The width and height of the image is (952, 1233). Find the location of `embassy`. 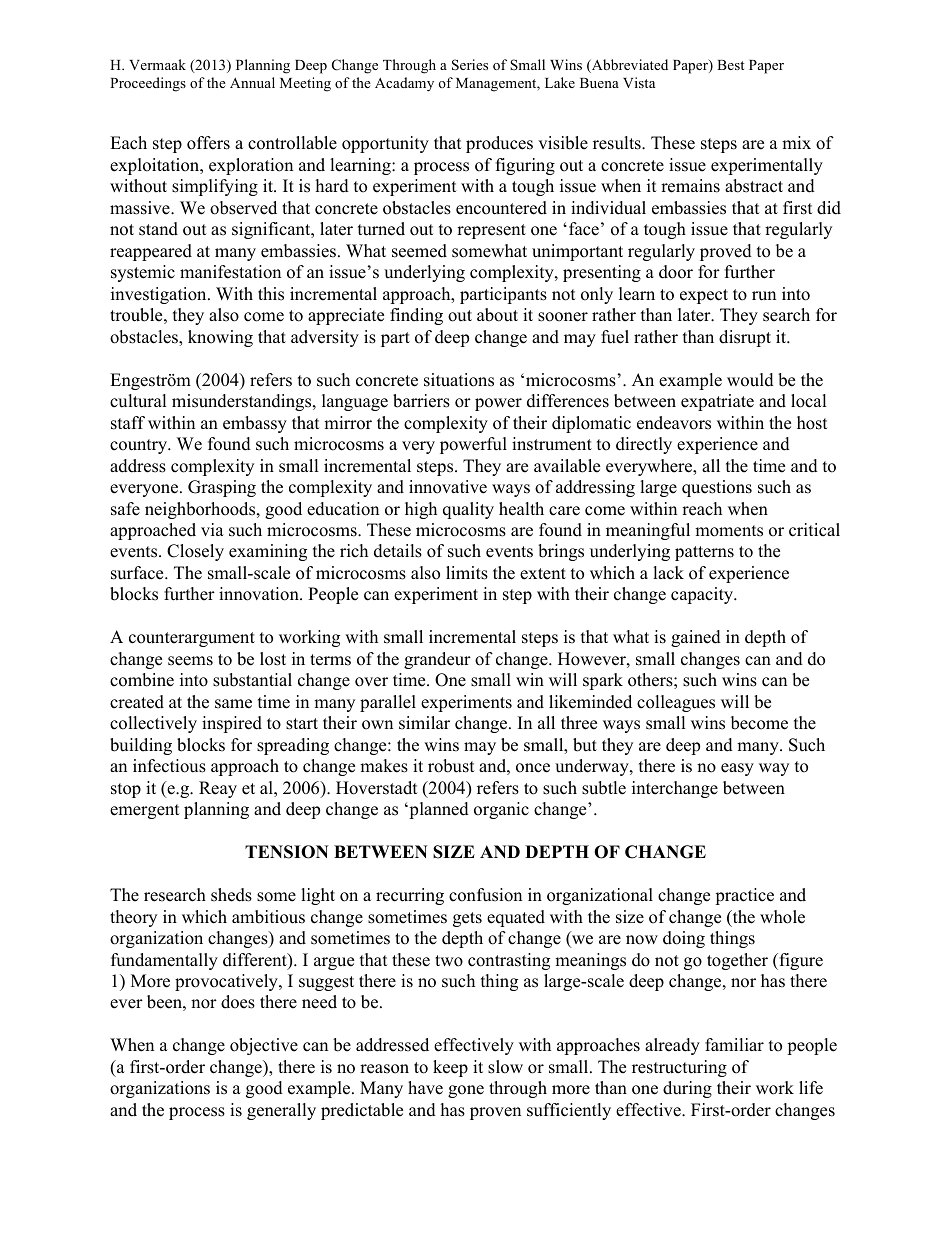

embassy is located at coordinates (255, 424).
